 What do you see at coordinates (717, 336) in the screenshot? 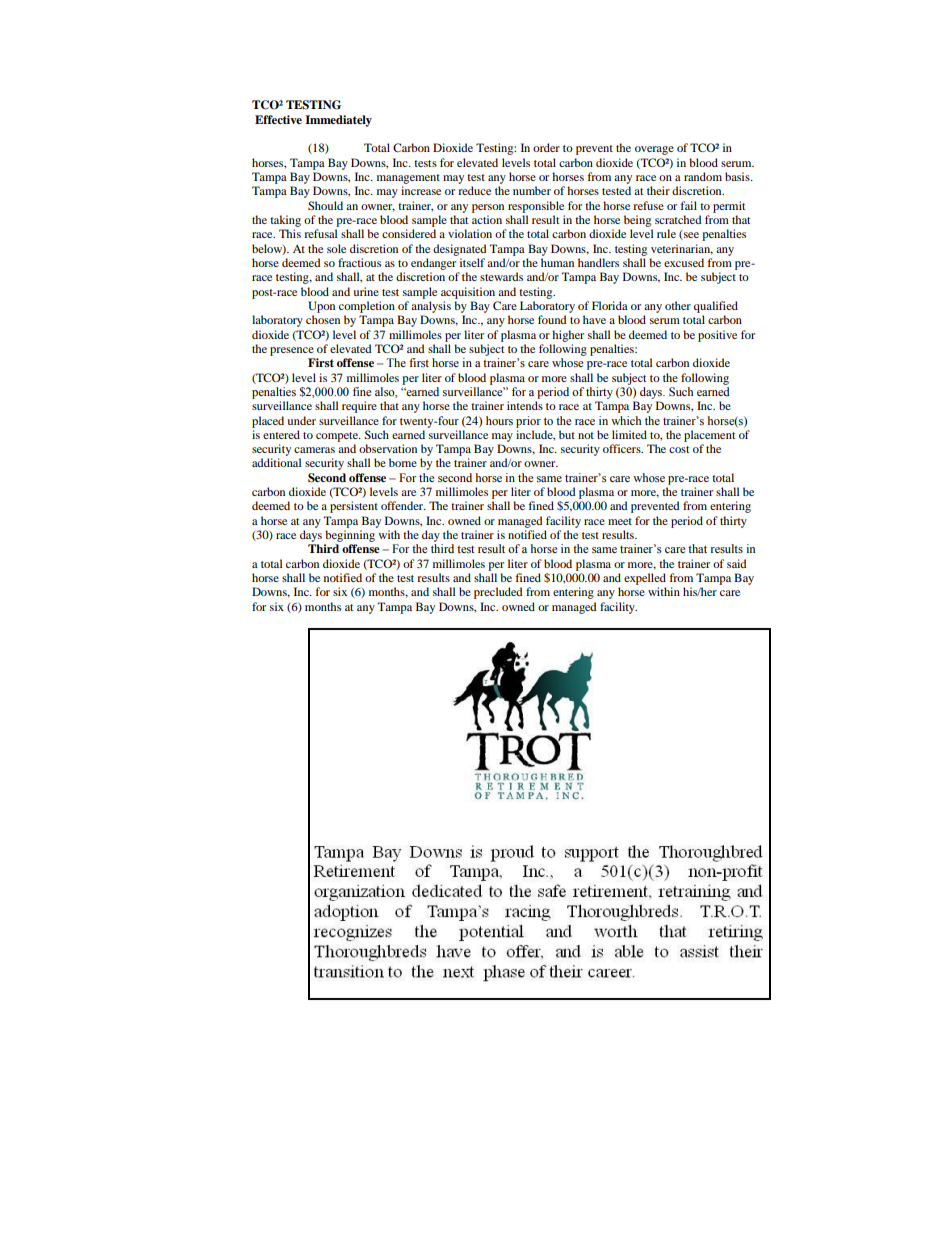
I see `positive` at bounding box center [717, 336].
